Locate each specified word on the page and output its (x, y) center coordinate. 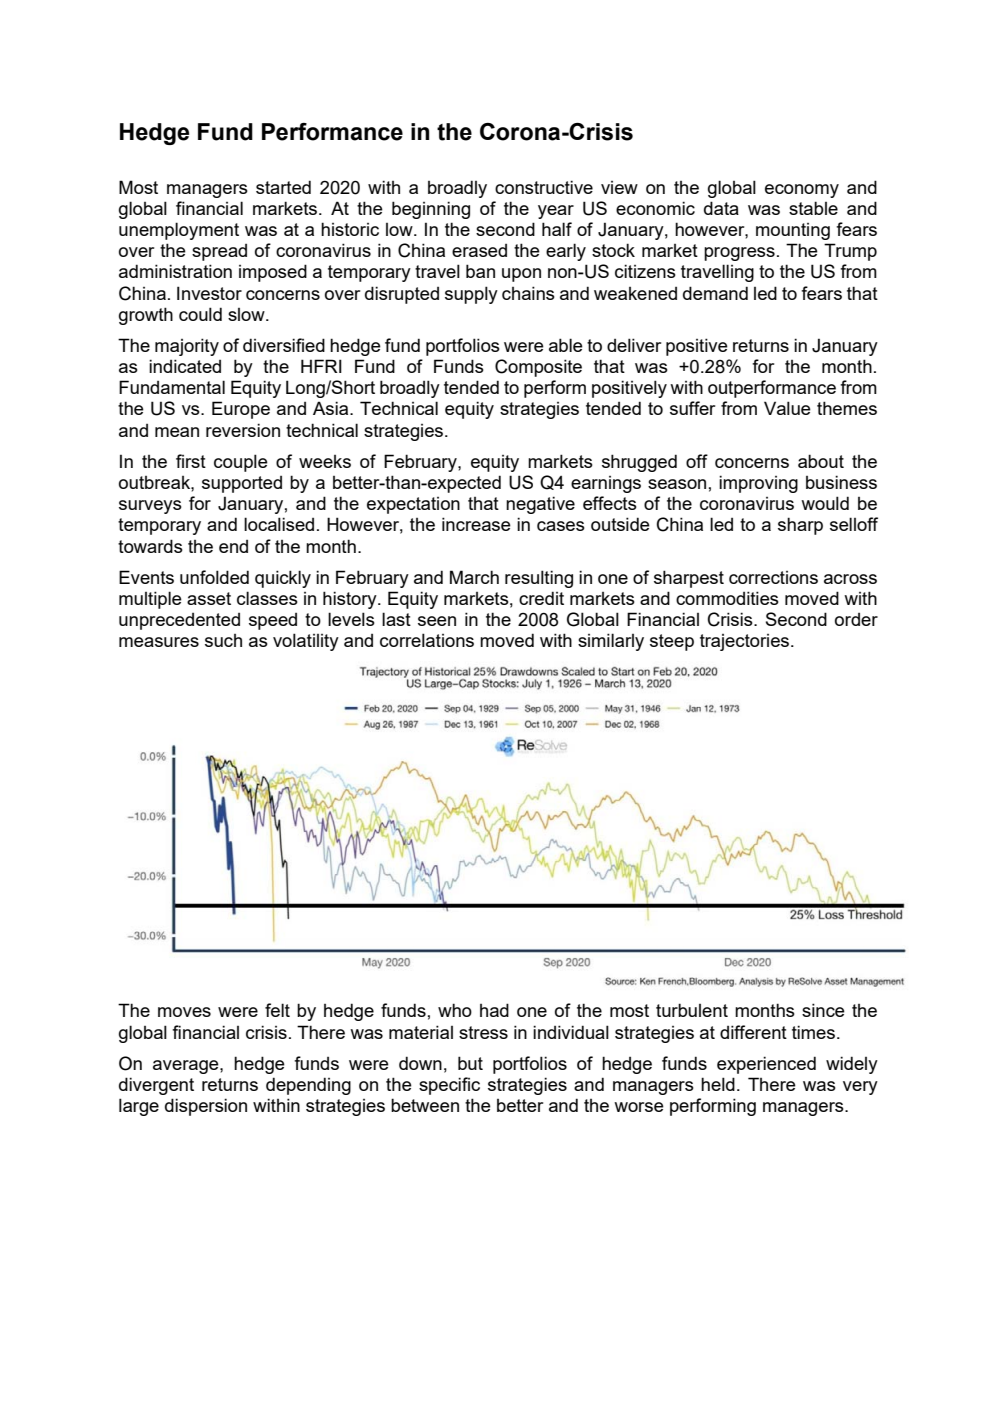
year (556, 212)
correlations (427, 640)
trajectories (746, 642)
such (223, 640)
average (187, 1067)
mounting (793, 231)
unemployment (179, 231)
